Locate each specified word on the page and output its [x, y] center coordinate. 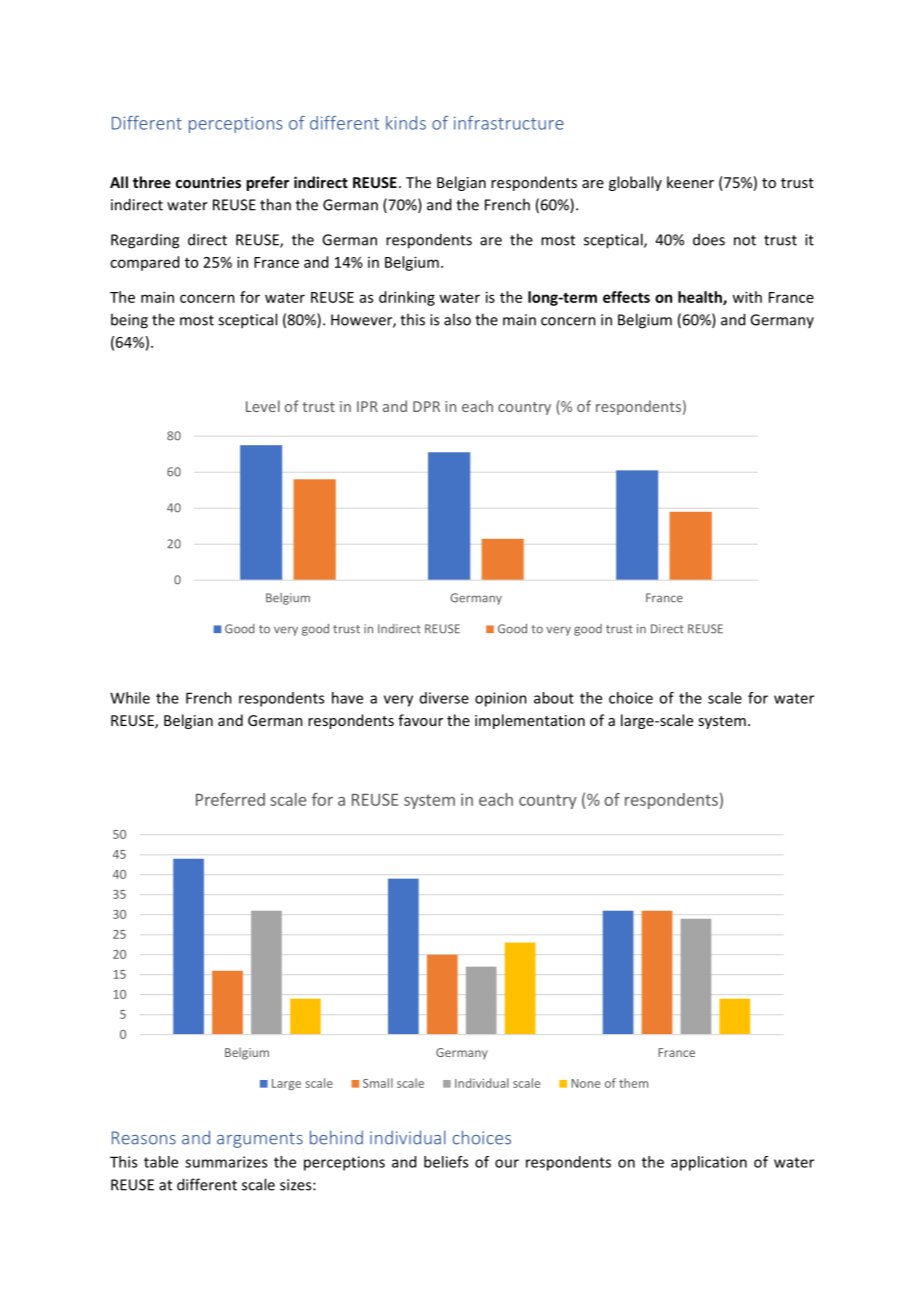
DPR [426, 406]
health [701, 298]
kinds [406, 123]
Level [263, 406]
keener [690, 182]
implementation [530, 721]
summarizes [226, 1162]
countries [208, 182]
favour [420, 720]
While [130, 698]
